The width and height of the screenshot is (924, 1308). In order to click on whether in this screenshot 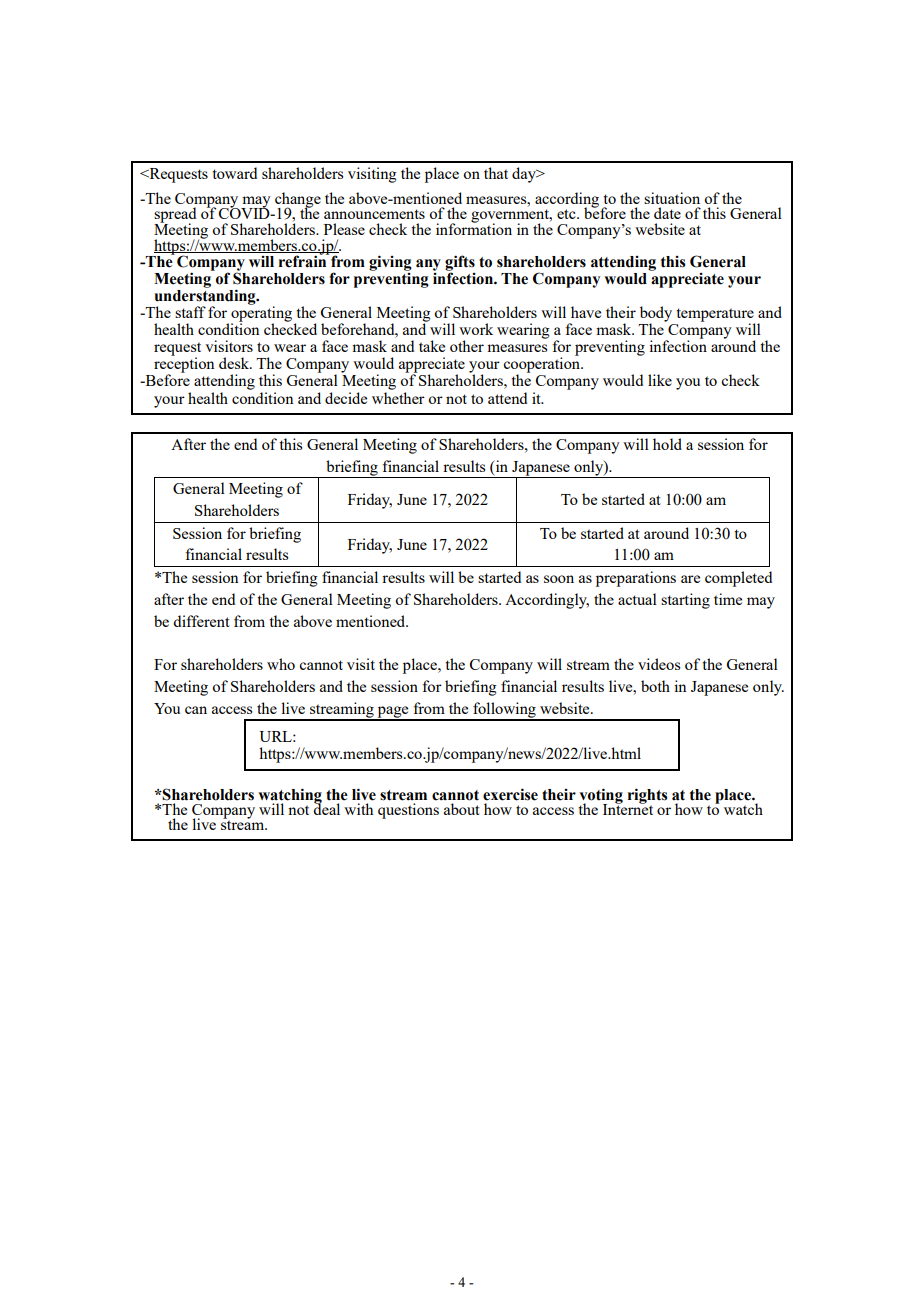, I will do `click(398, 398)`.
